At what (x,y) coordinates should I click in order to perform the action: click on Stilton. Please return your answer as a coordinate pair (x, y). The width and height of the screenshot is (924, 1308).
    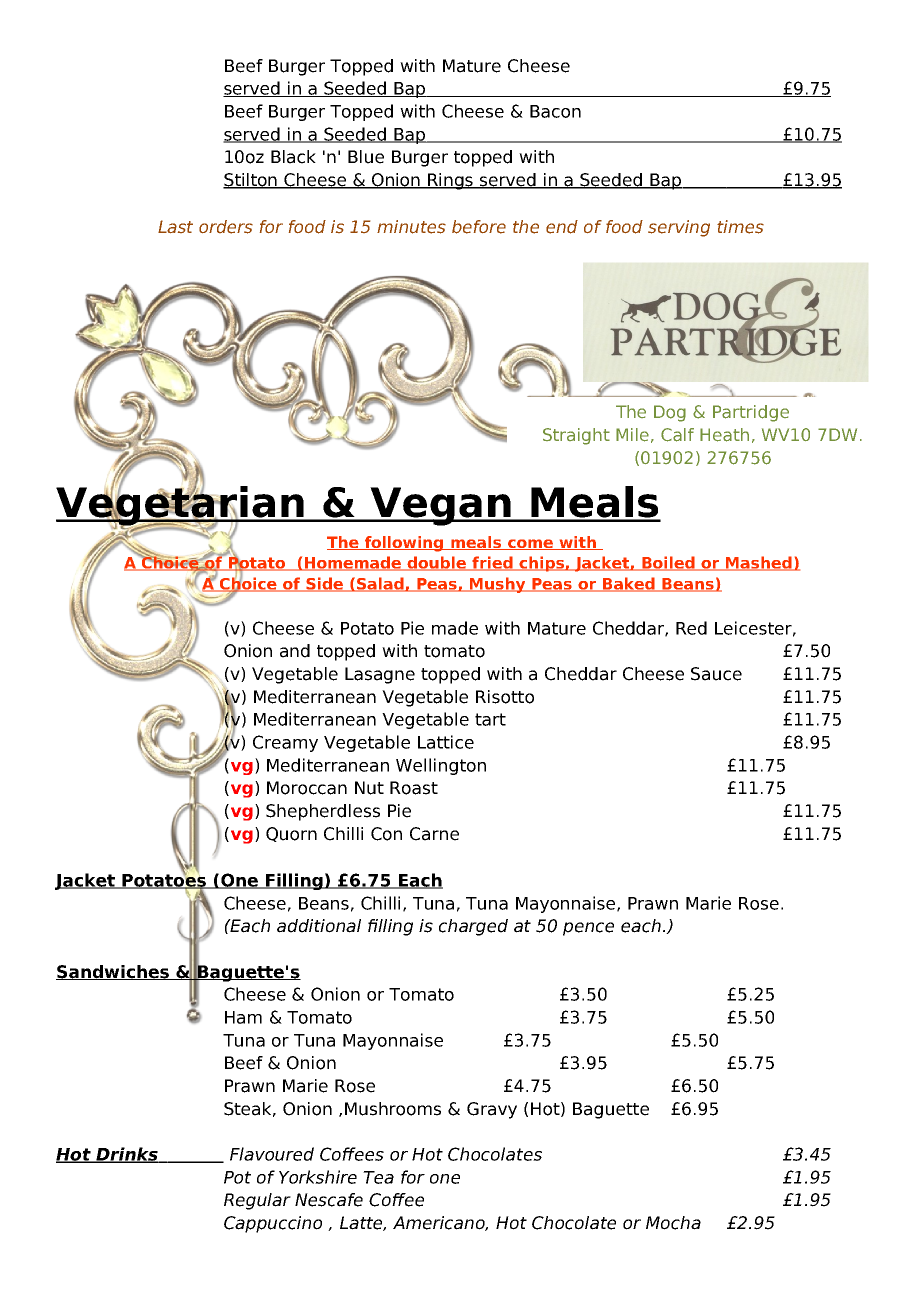
    Looking at the image, I should click on (251, 181).
